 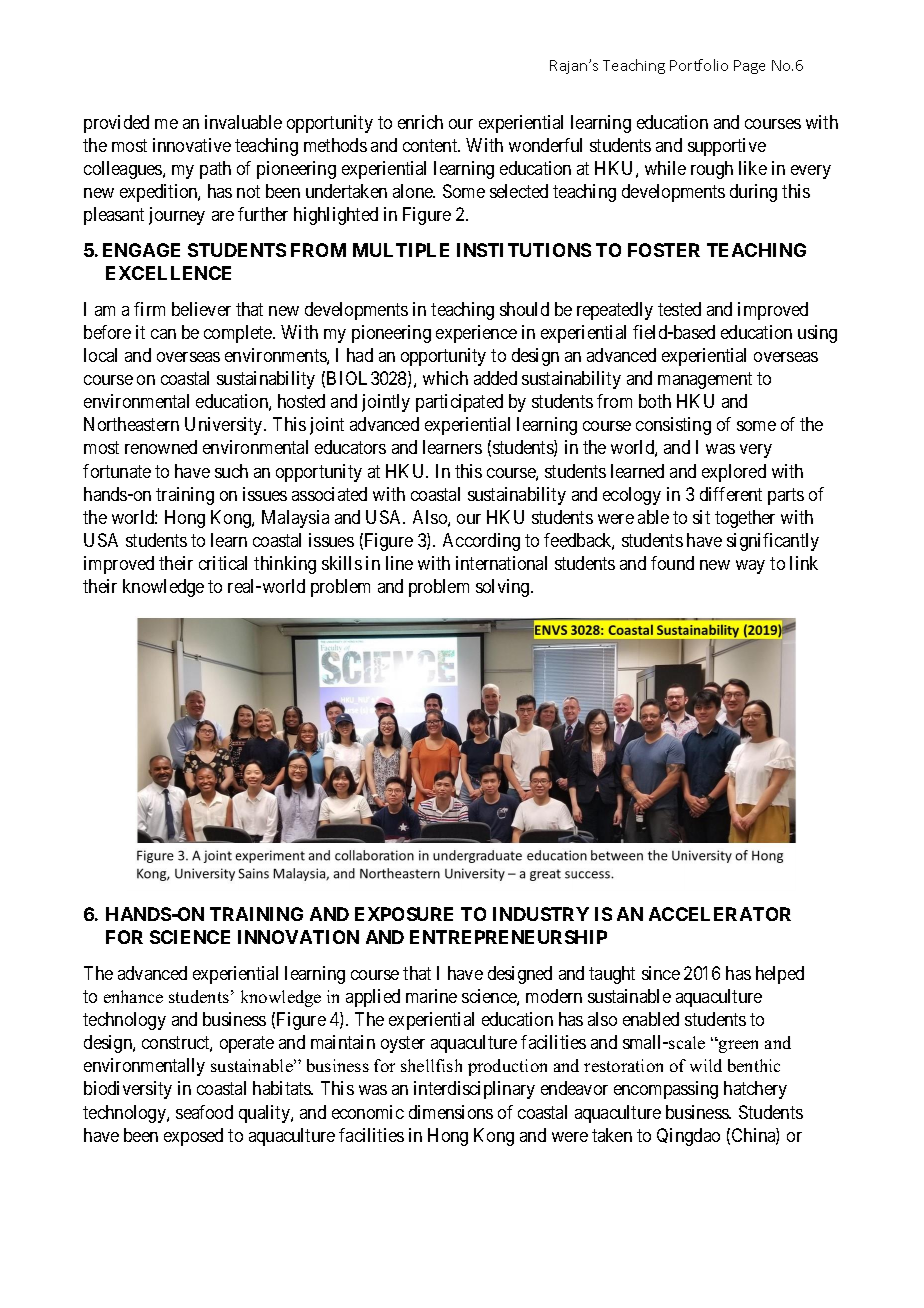 I want to click on innovative, so click(x=192, y=145).
